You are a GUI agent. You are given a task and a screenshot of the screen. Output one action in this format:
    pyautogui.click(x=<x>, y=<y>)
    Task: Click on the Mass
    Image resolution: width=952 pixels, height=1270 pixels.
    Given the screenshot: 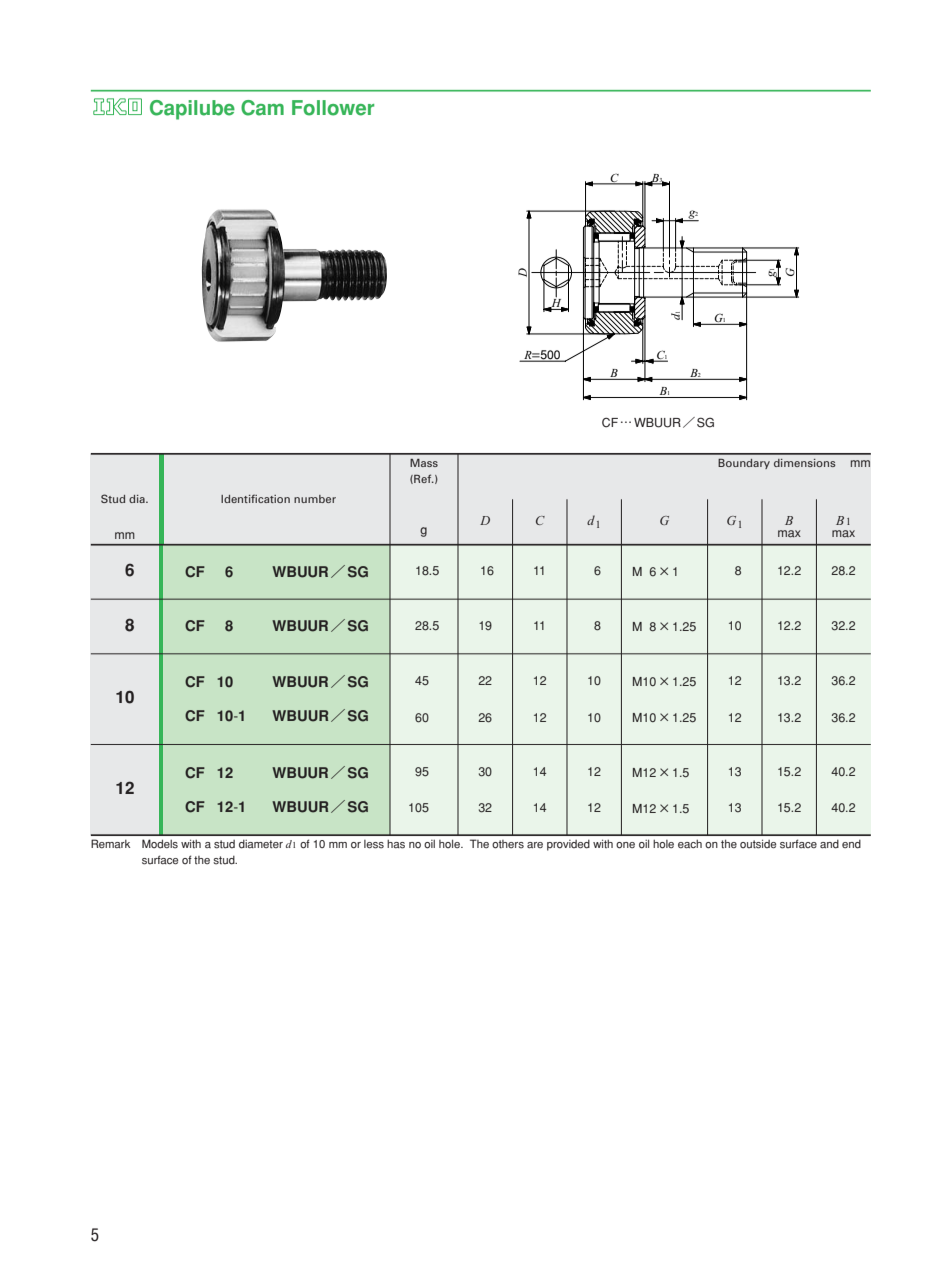 What is the action you would take?
    pyautogui.click(x=424, y=463)
